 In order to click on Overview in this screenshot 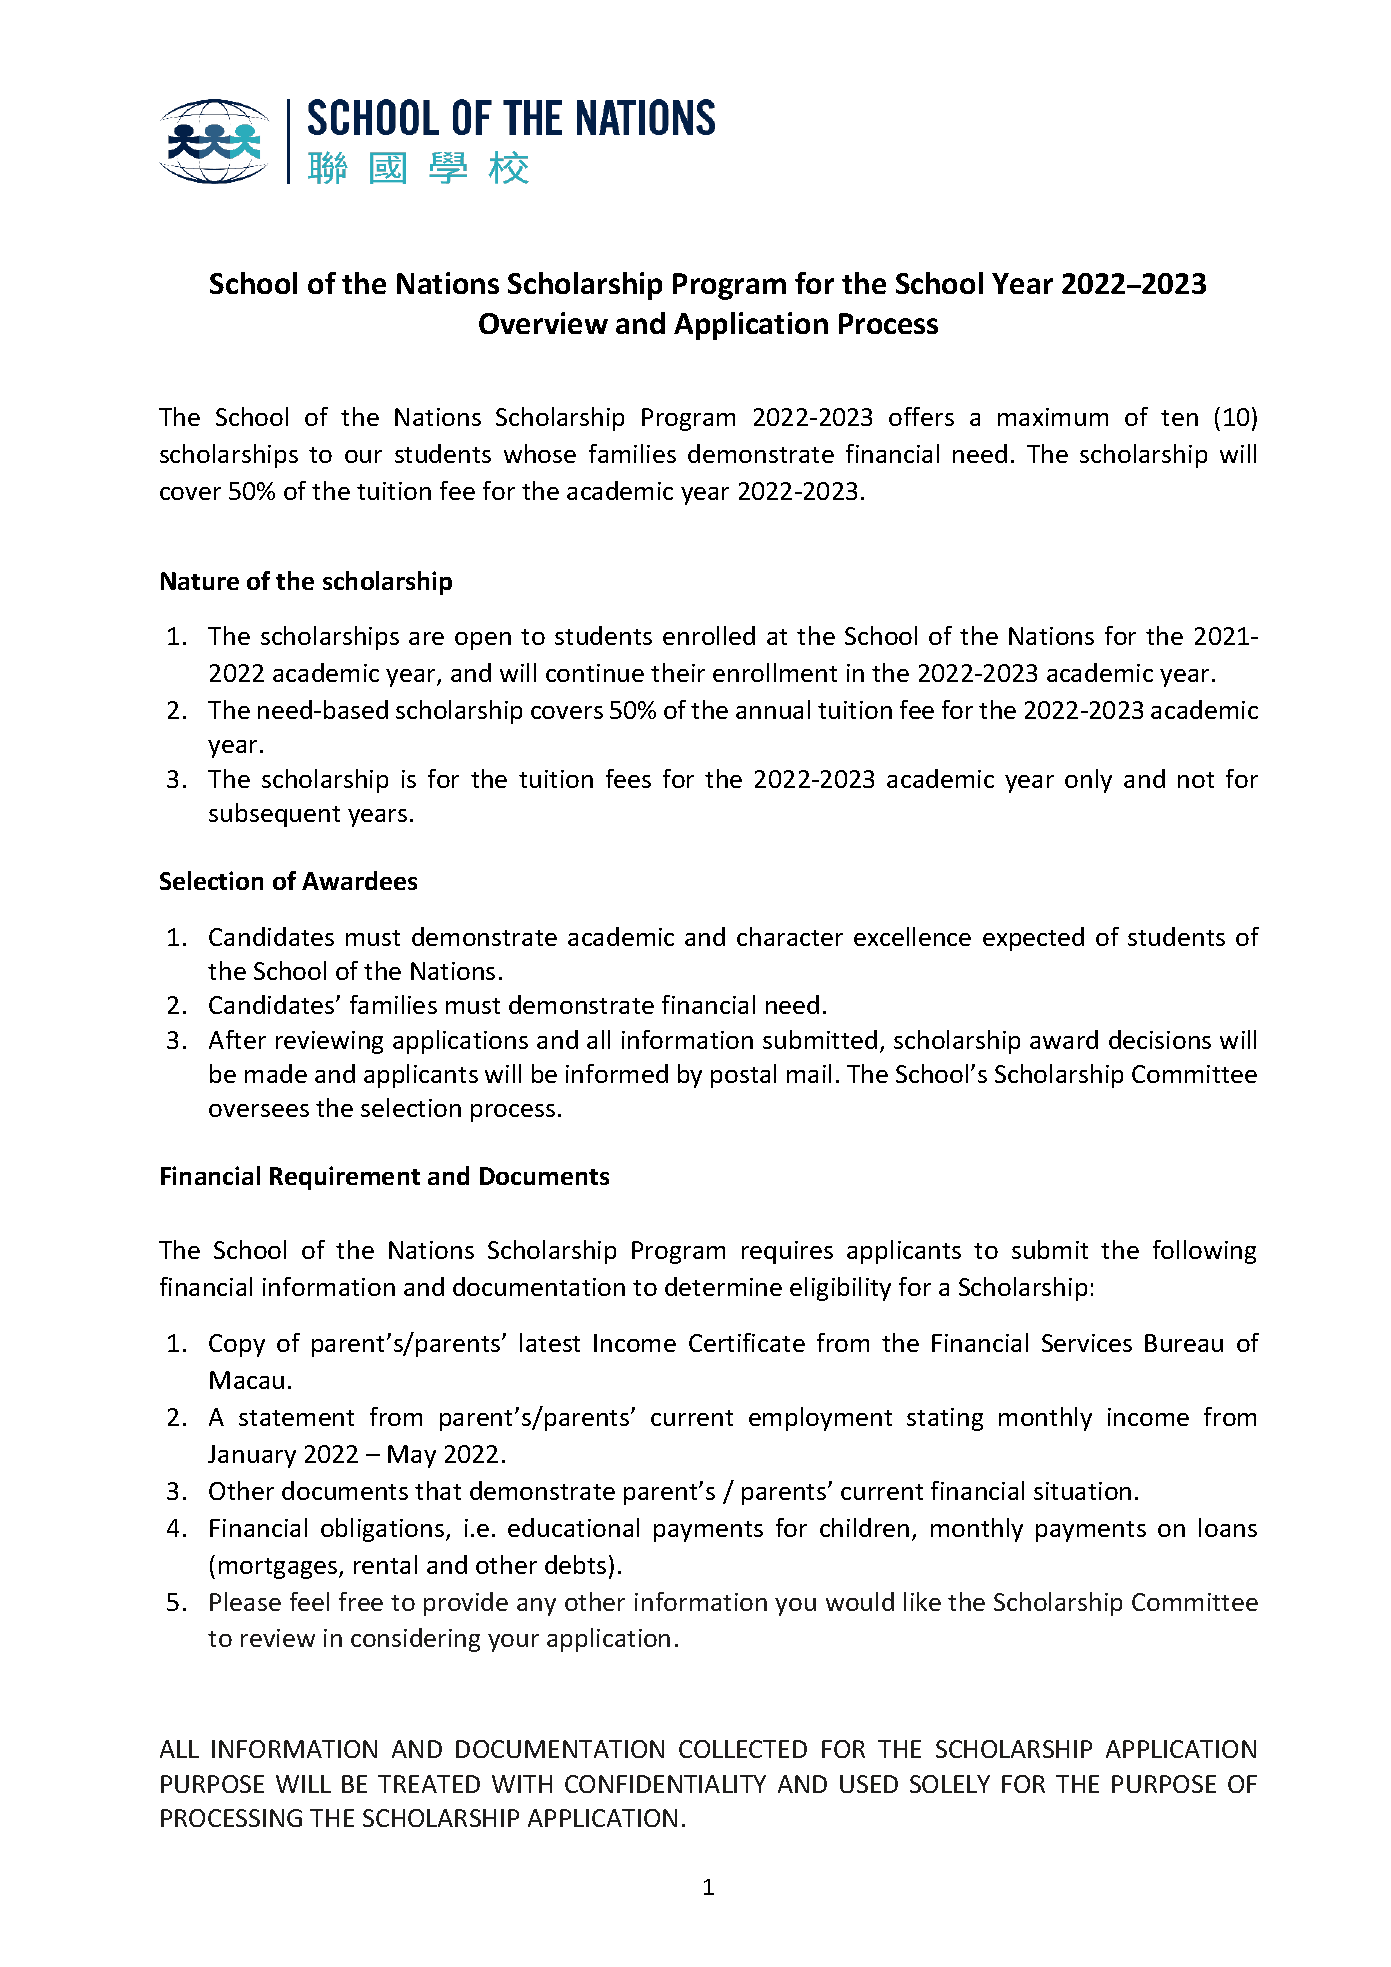, I will do `click(543, 323)`.
